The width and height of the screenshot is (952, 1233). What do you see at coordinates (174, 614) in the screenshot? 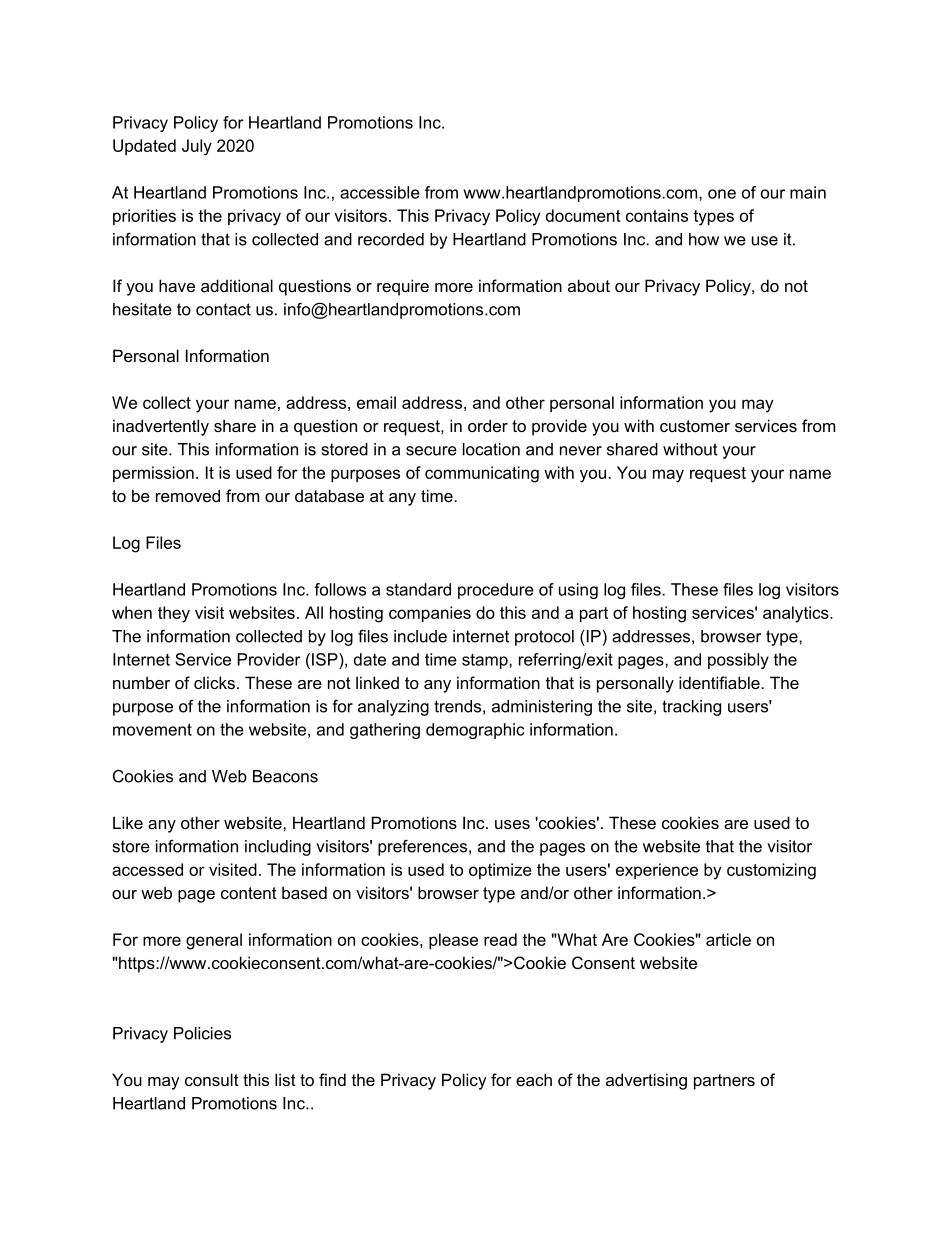
I see `they` at bounding box center [174, 614].
